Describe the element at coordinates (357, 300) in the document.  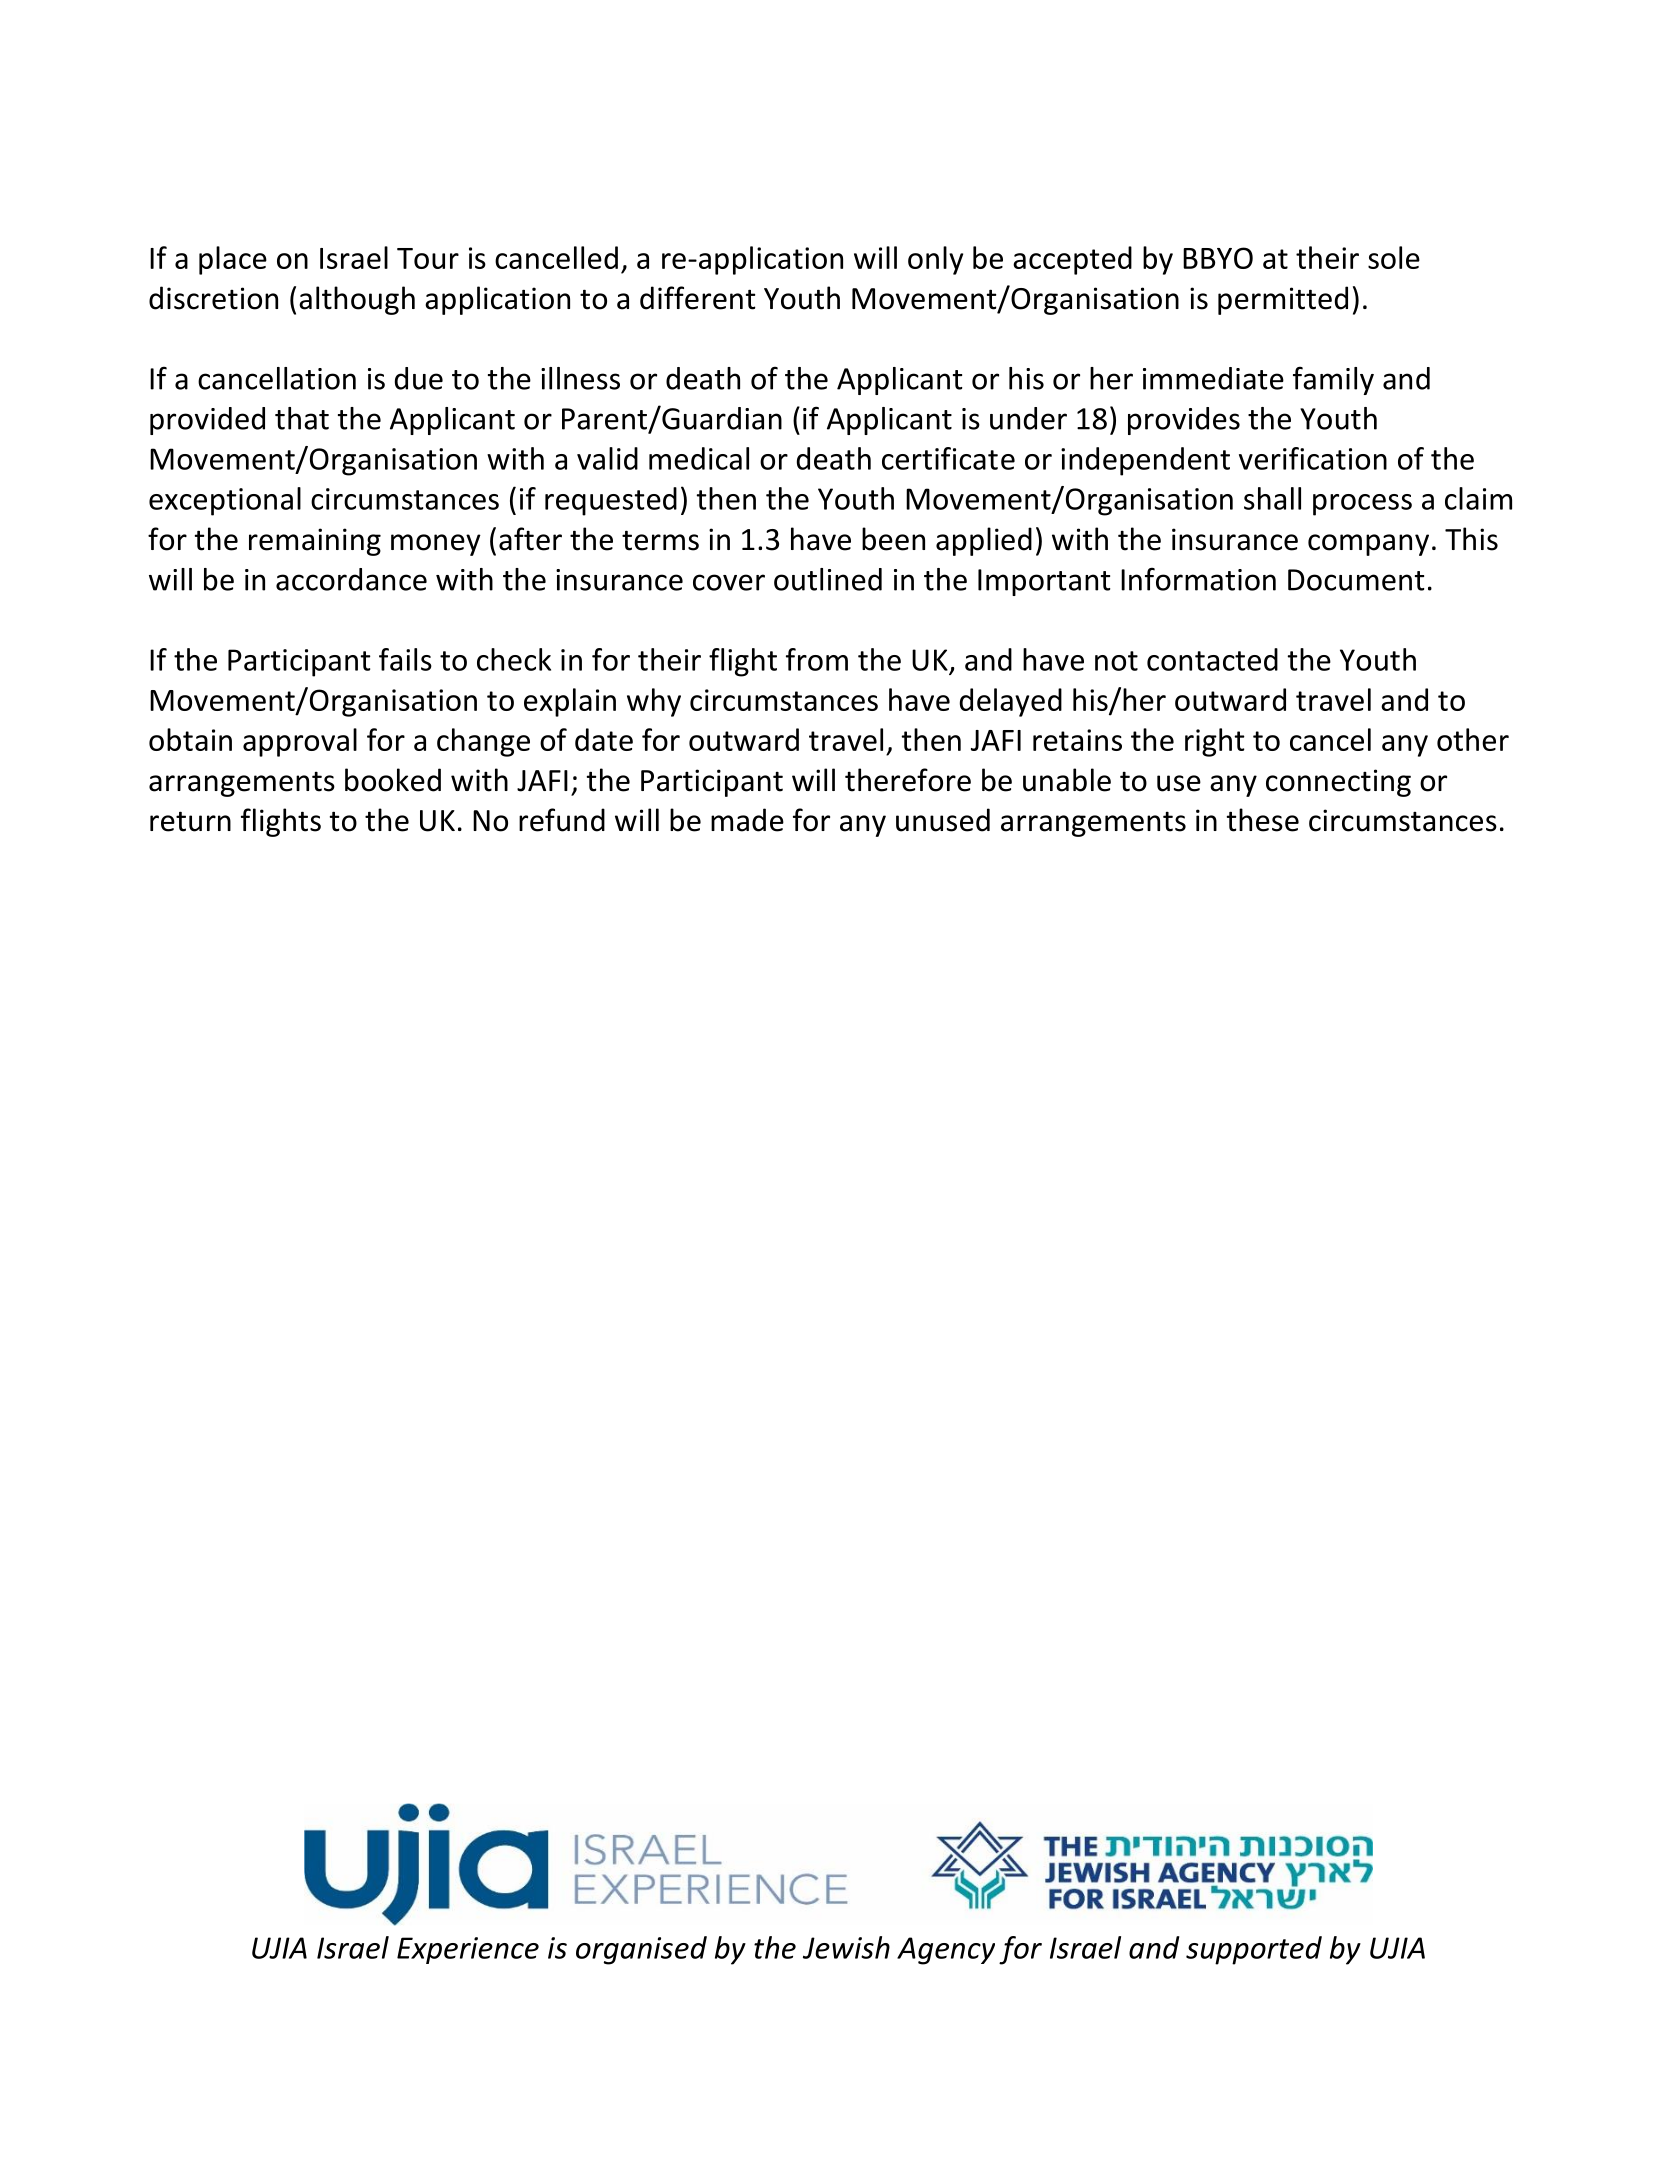
I see `although` at that location.
